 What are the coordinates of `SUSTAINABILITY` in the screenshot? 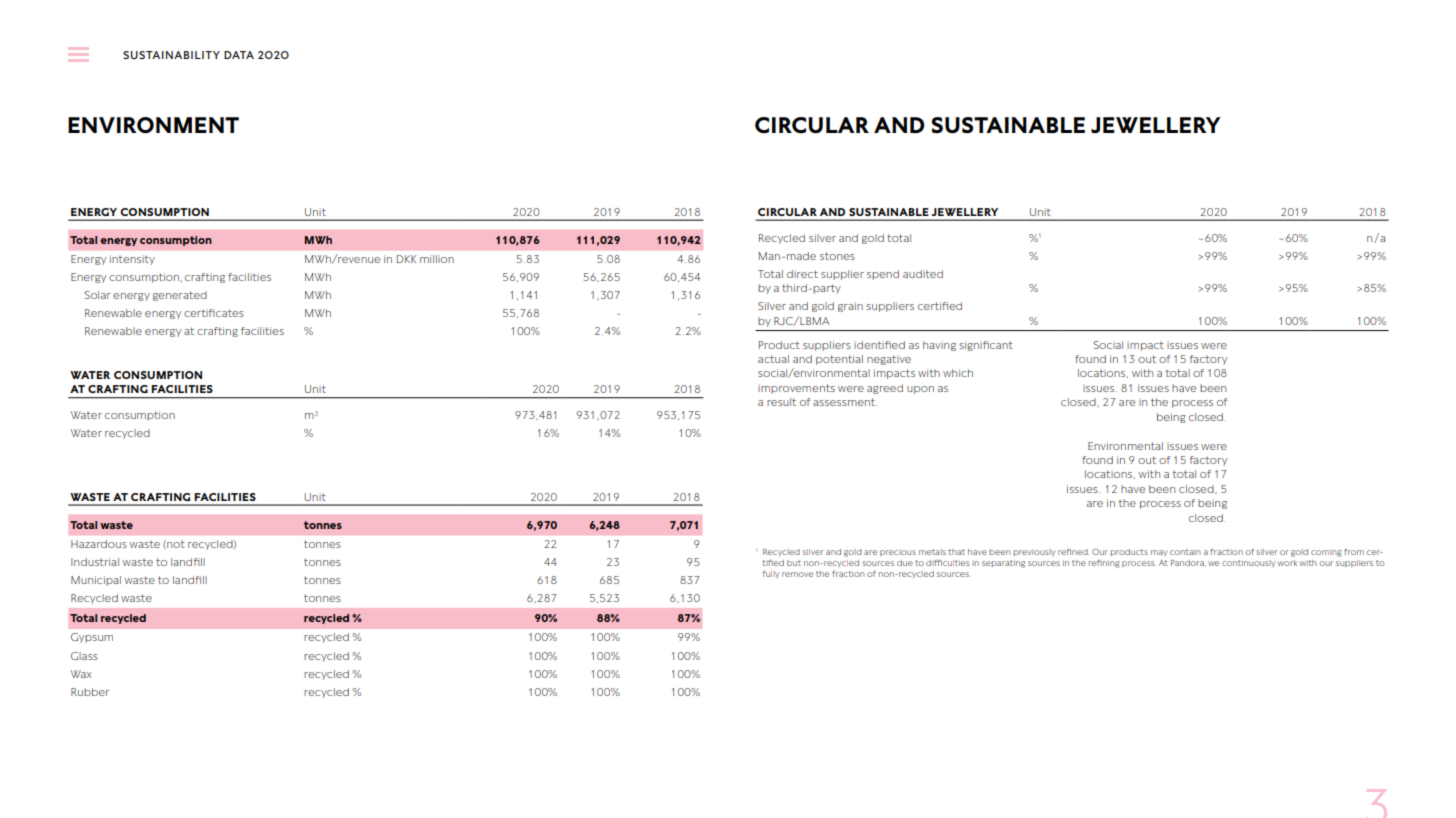 It's located at (171, 55).
